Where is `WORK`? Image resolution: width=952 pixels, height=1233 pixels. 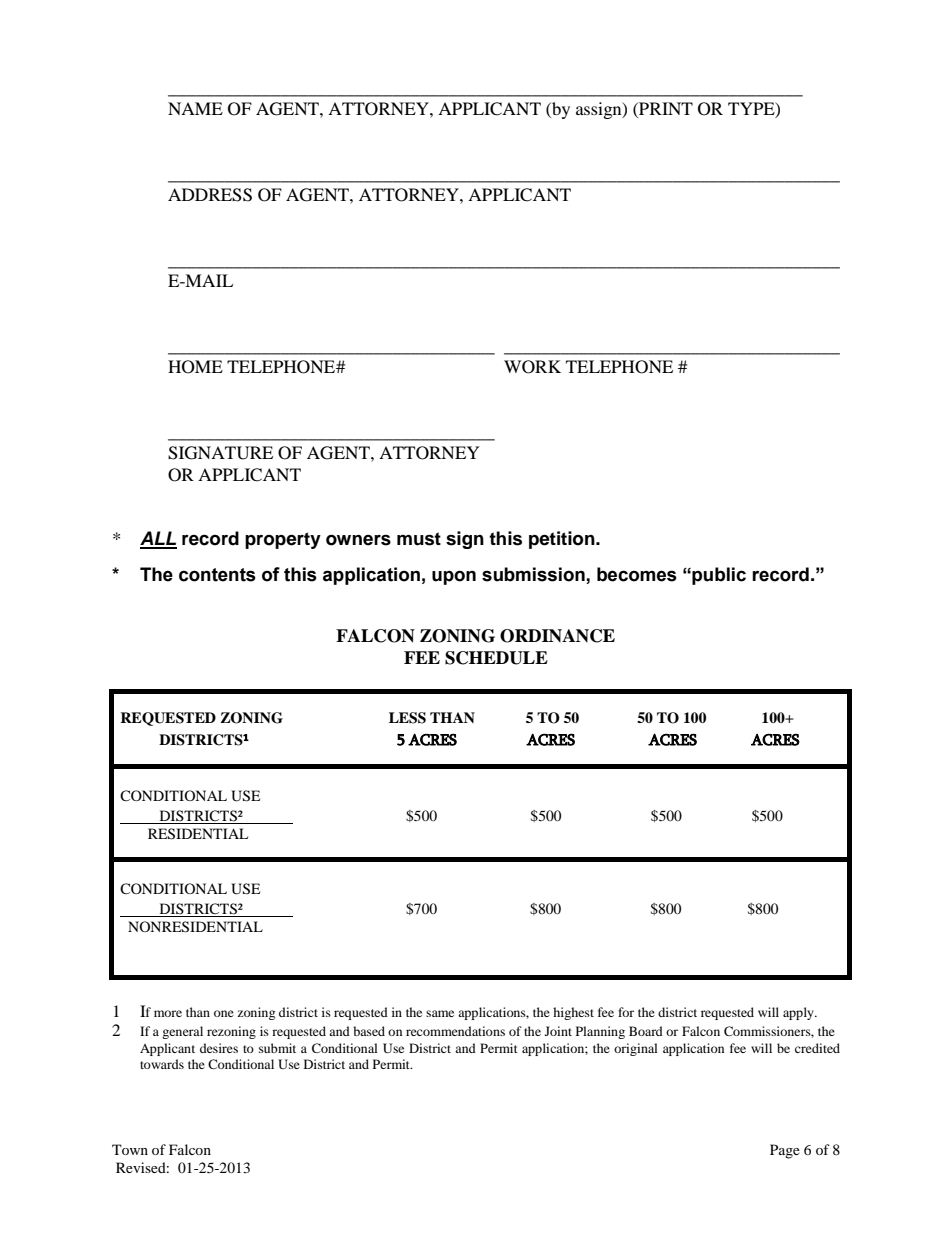 WORK is located at coordinates (532, 367).
